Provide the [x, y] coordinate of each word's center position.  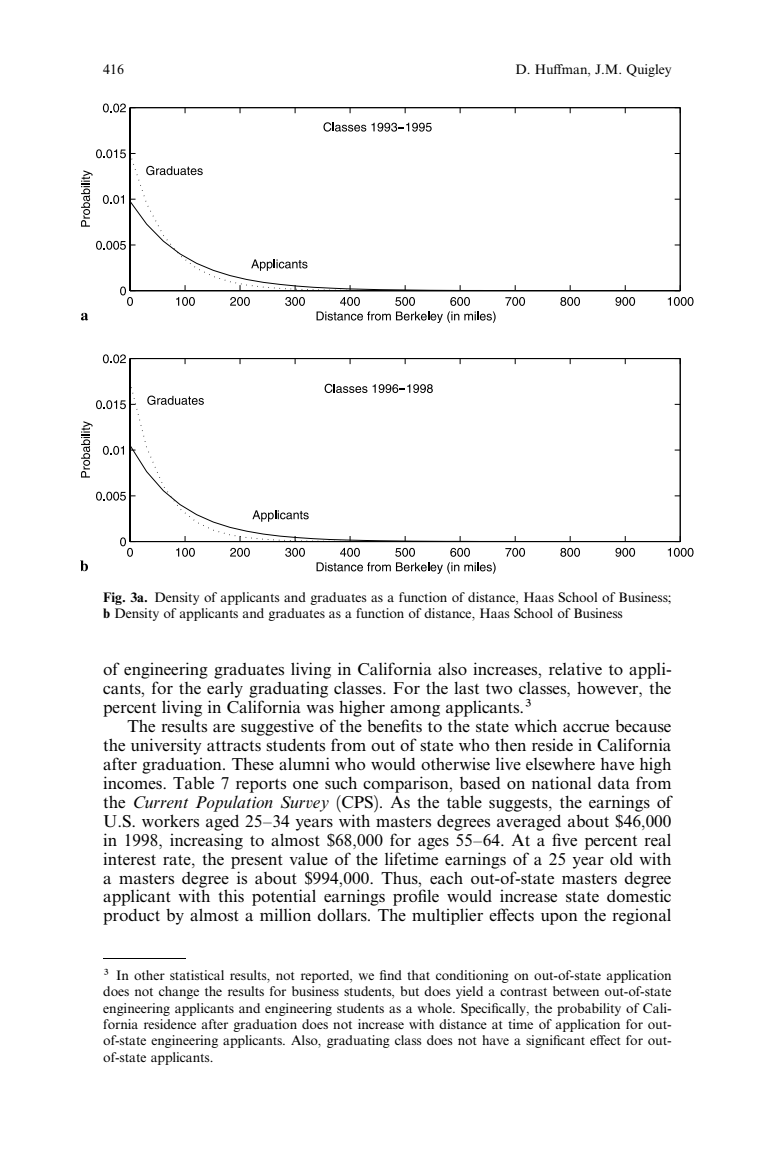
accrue [586, 728]
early [225, 689]
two [499, 689]
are [224, 728]
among [415, 711]
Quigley [648, 70]
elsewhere [560, 764]
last [466, 687]
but [409, 991]
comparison [407, 784]
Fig [113, 598]
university [166, 746]
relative [575, 668]
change [179, 992]
